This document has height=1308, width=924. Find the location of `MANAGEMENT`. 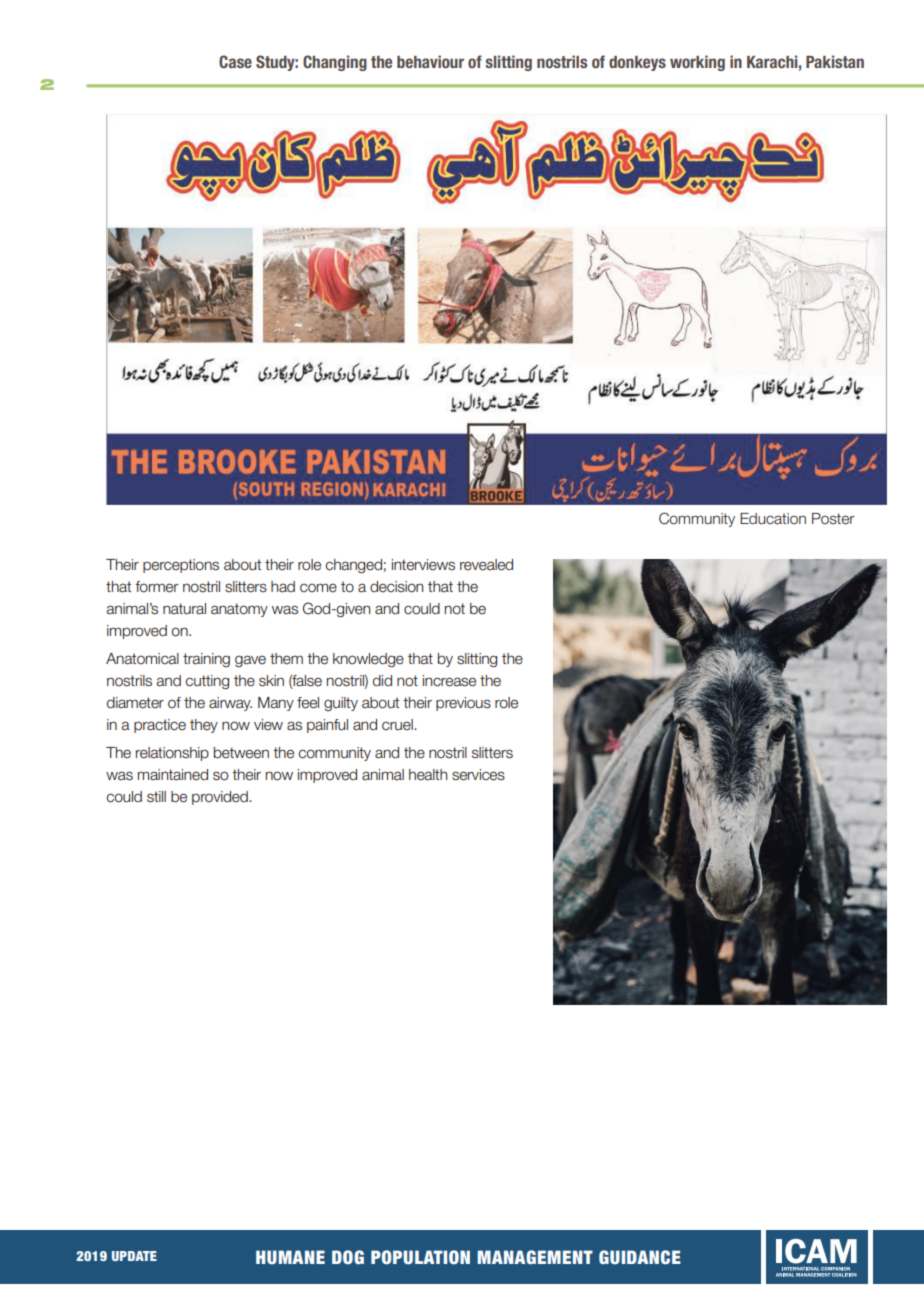

MANAGEMENT is located at coordinates (535, 1257).
